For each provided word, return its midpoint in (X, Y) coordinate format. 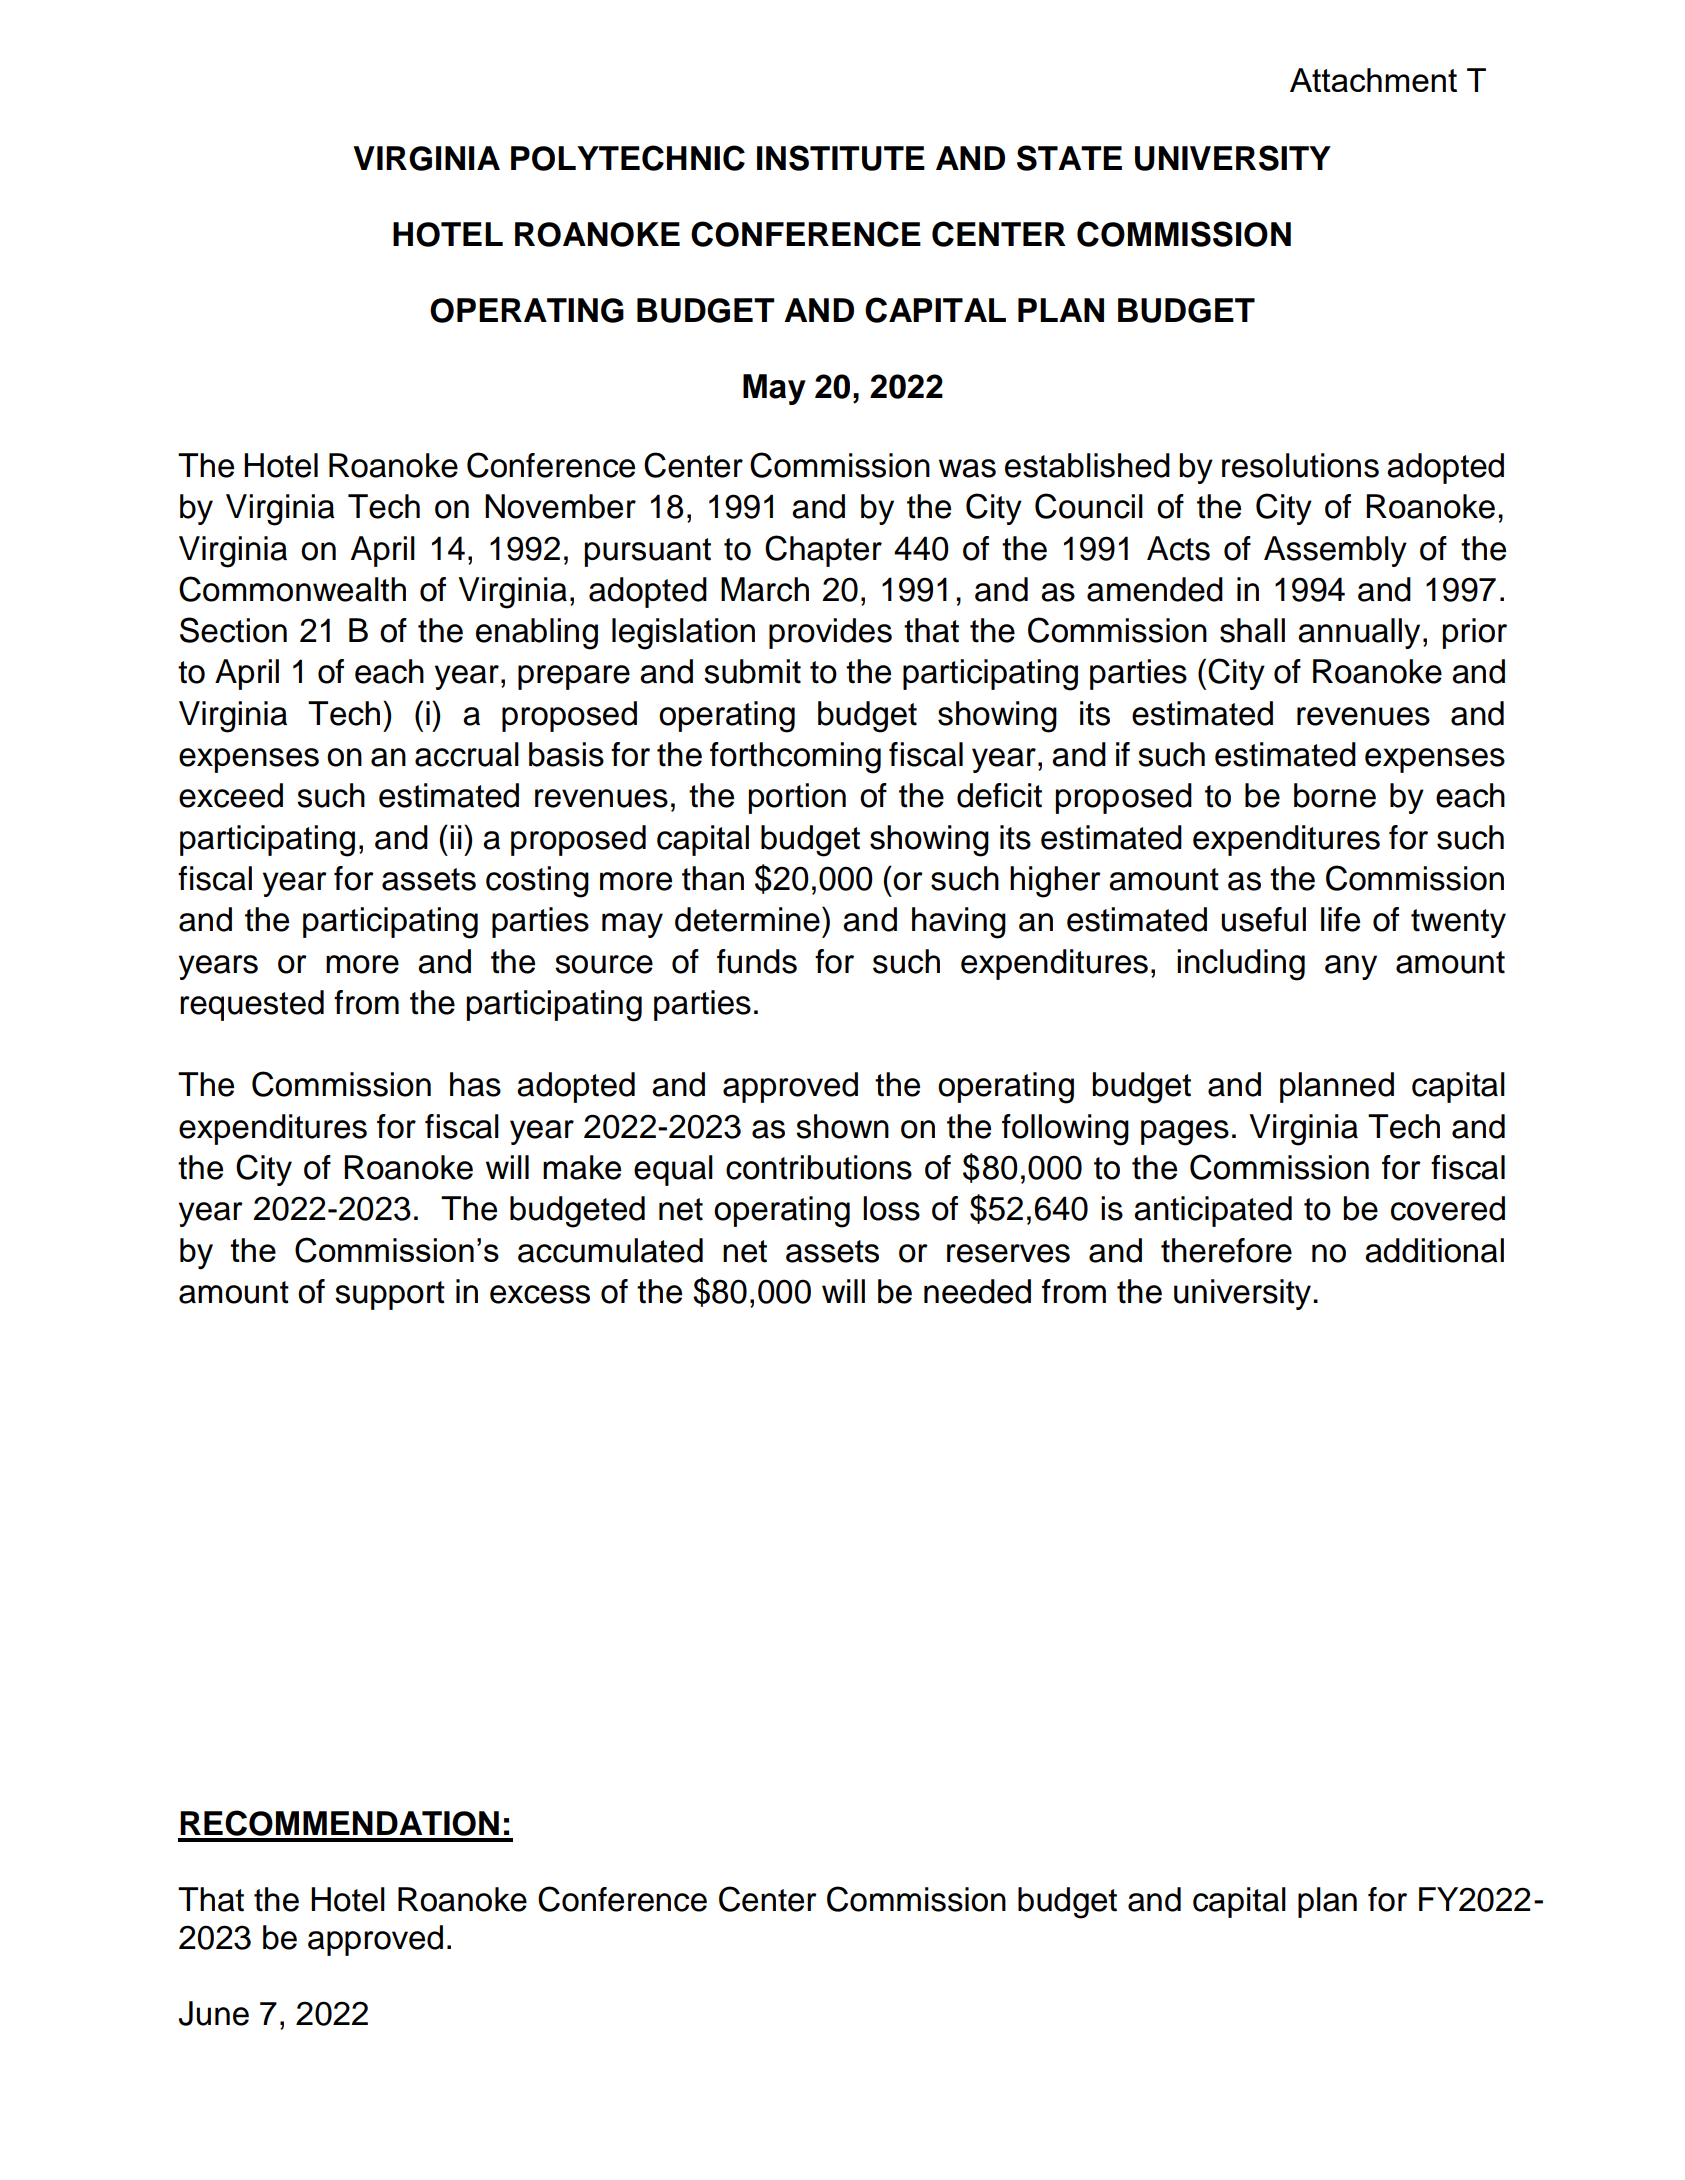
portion (797, 798)
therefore (1226, 1250)
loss (891, 1208)
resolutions (1300, 465)
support (390, 1295)
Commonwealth (292, 589)
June (214, 2013)
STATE (1069, 158)
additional (1434, 1250)
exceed (231, 795)
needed (977, 1291)
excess (540, 1294)
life (1340, 919)
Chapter (823, 551)
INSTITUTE (841, 158)
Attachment (1373, 80)
